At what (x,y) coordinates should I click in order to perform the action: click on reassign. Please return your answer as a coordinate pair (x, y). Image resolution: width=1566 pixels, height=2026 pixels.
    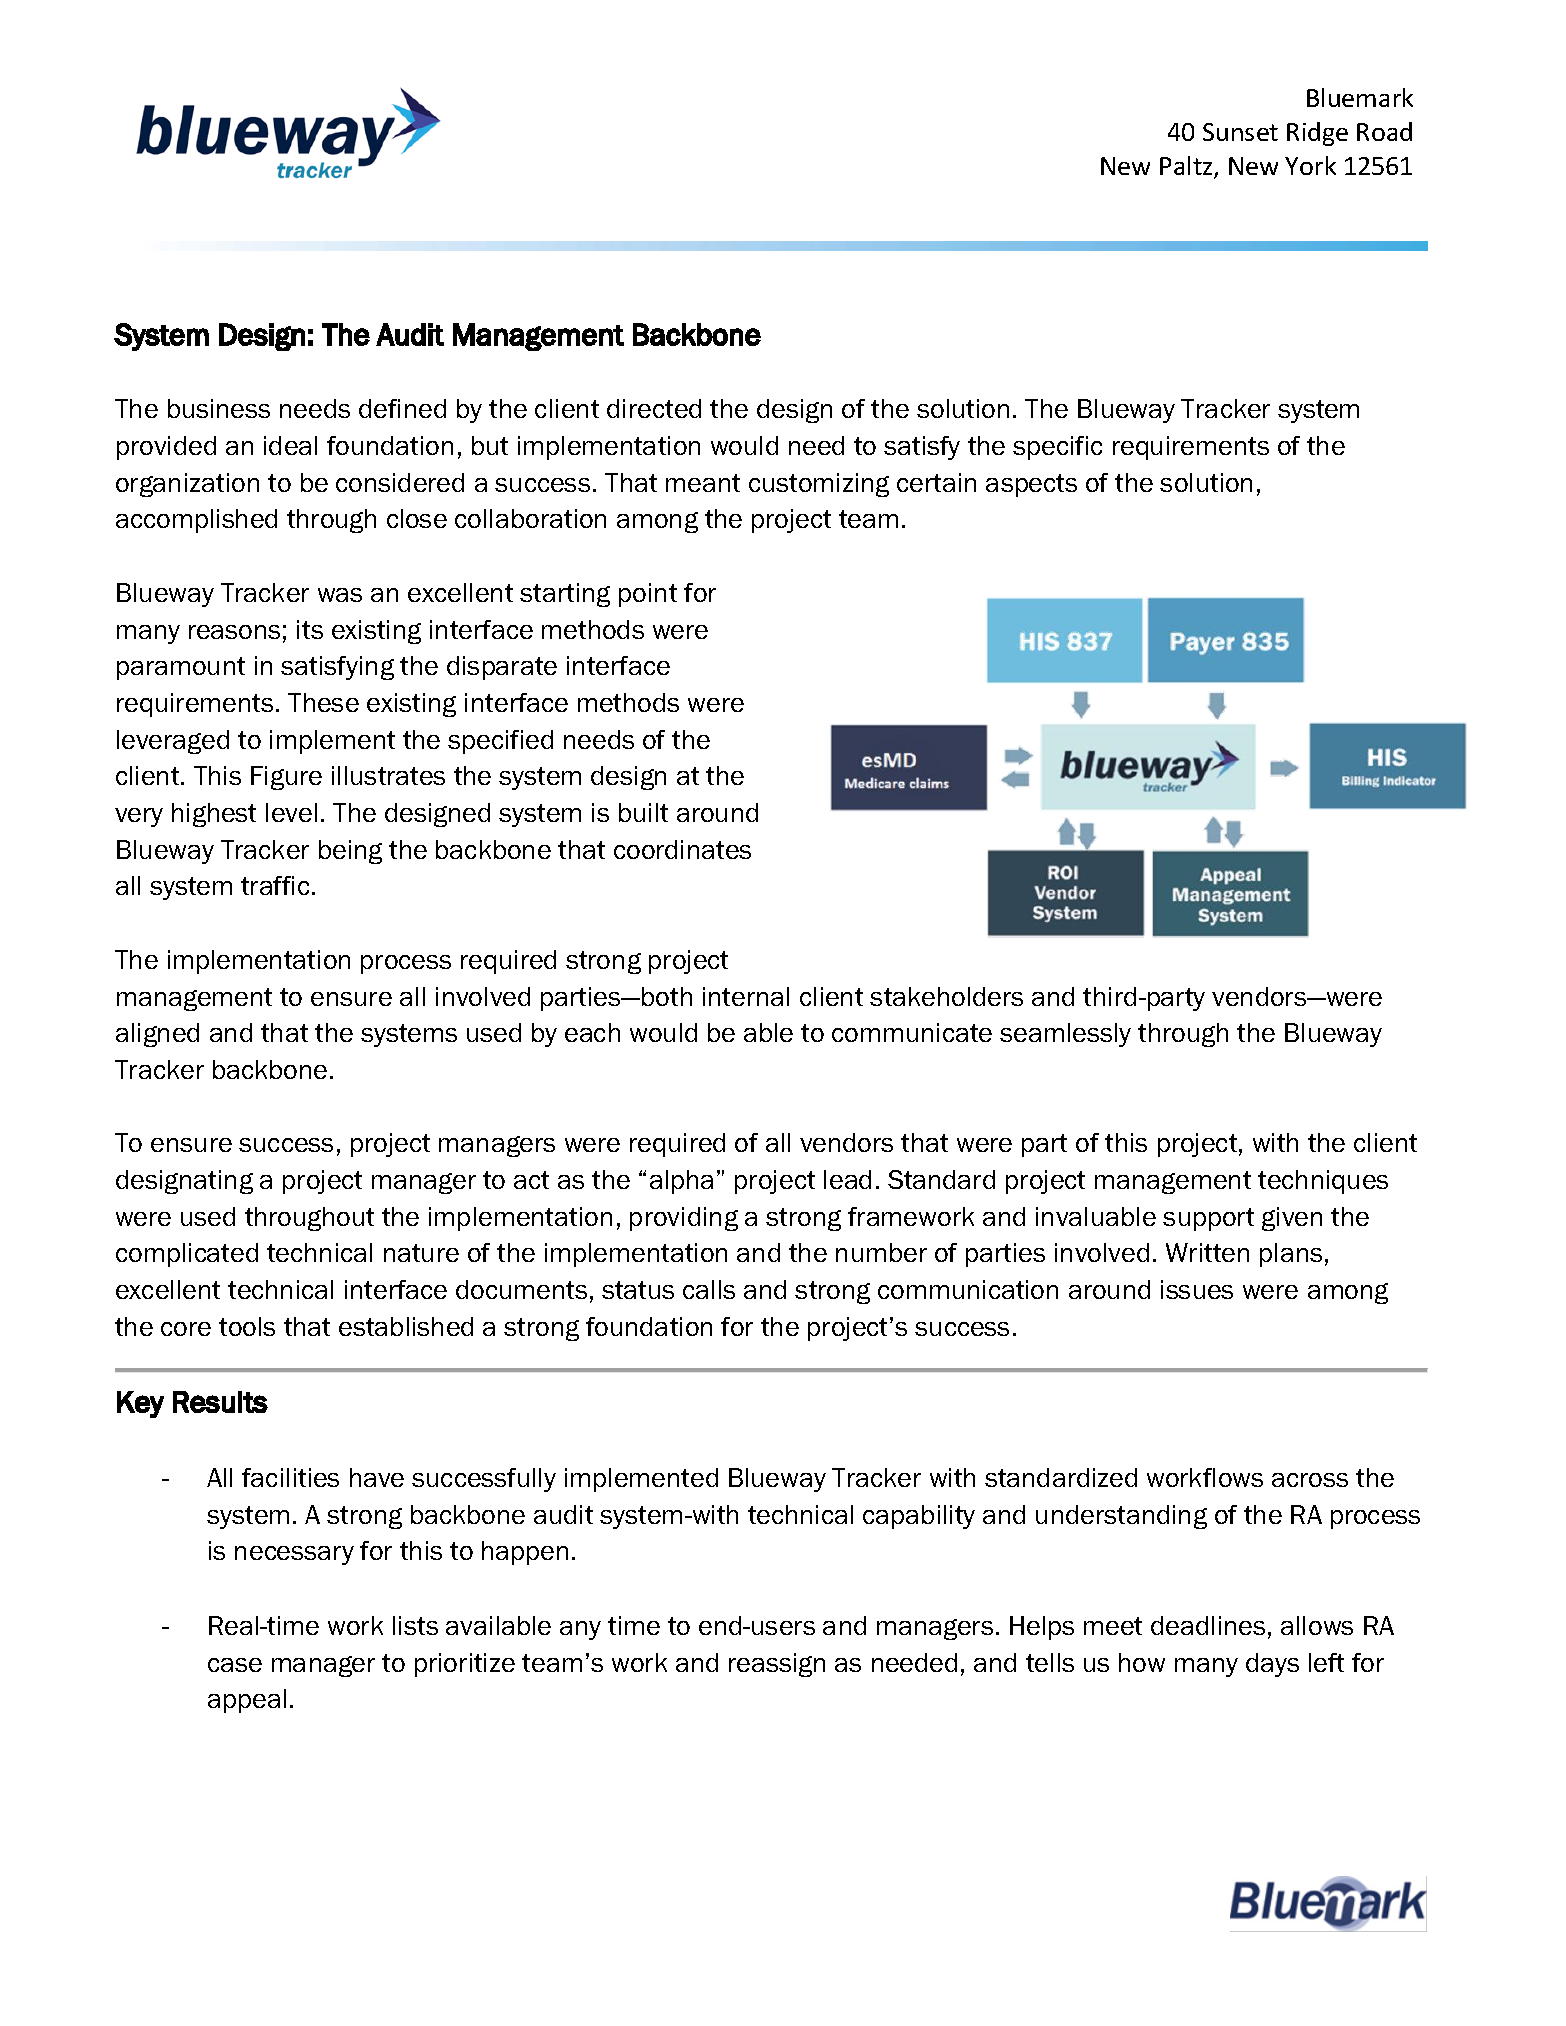
    Looking at the image, I should click on (777, 1665).
